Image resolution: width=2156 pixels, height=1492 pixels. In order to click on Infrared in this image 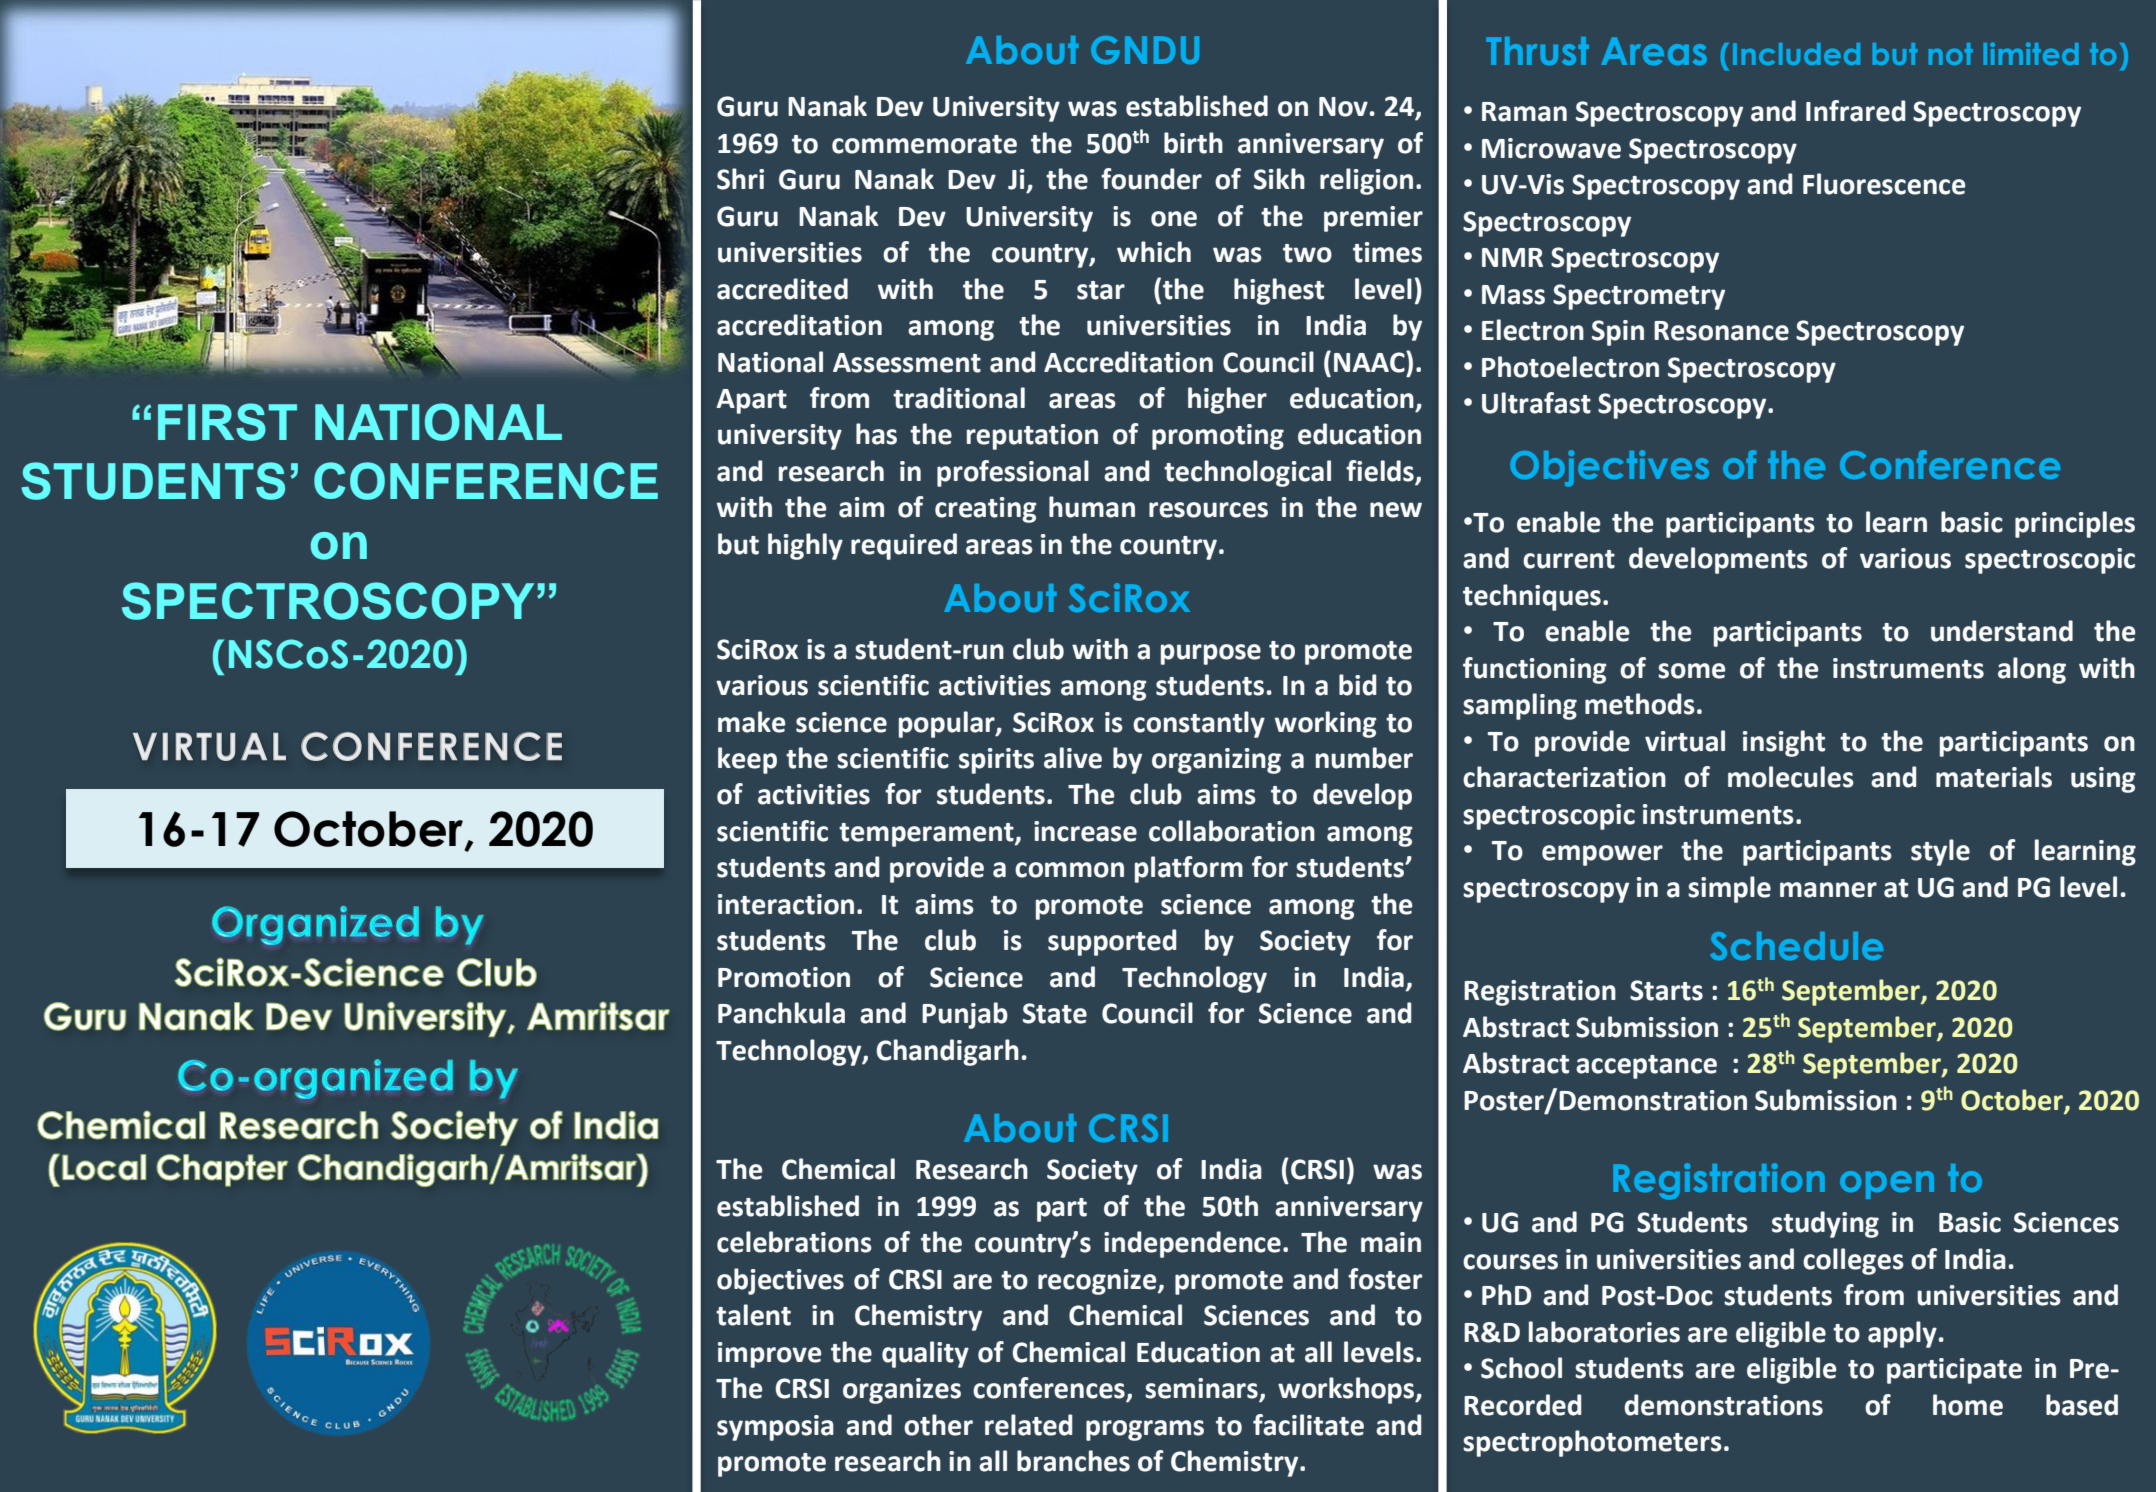, I will do `click(1855, 111)`.
